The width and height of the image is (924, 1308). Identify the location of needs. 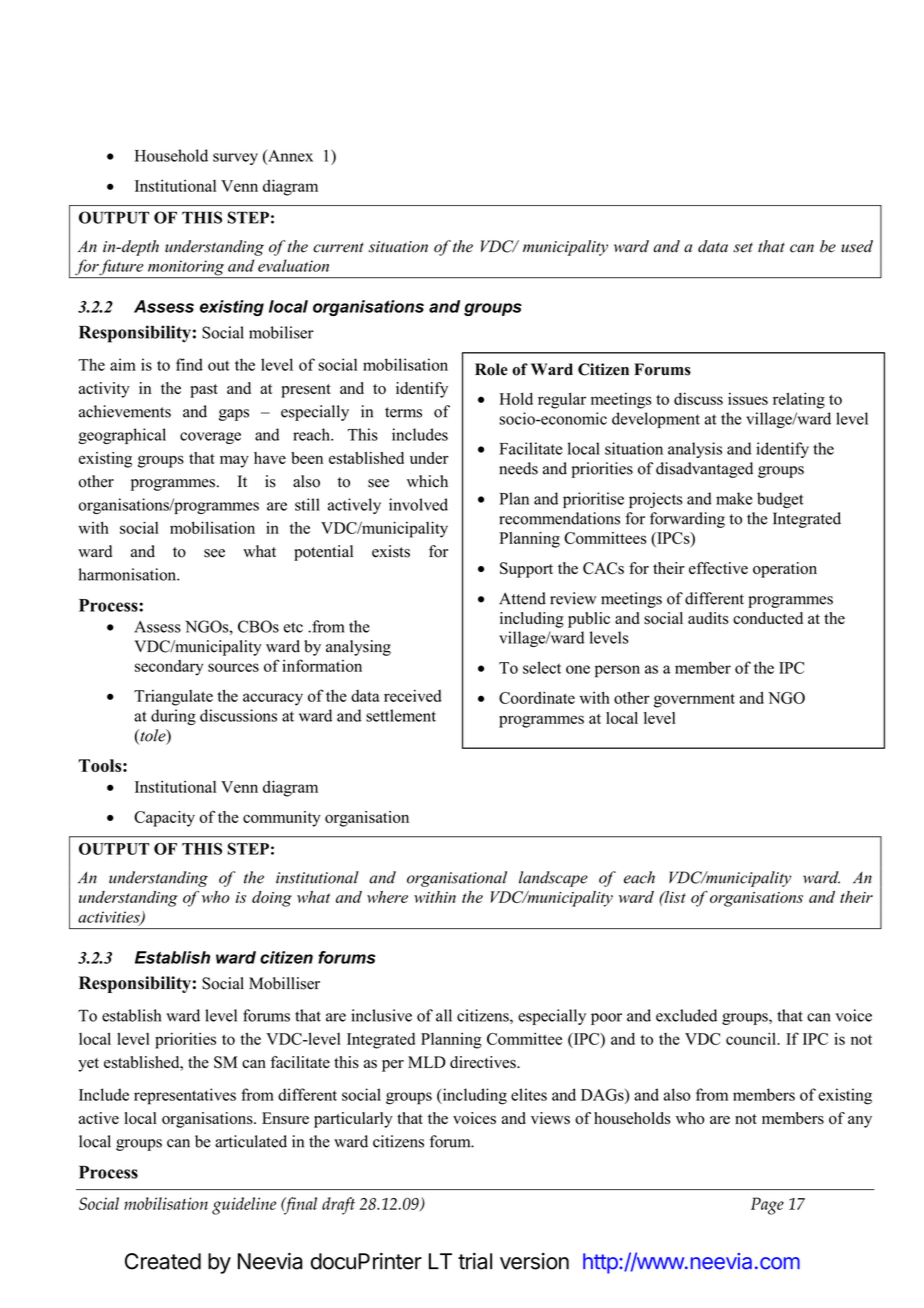
(518, 468).
